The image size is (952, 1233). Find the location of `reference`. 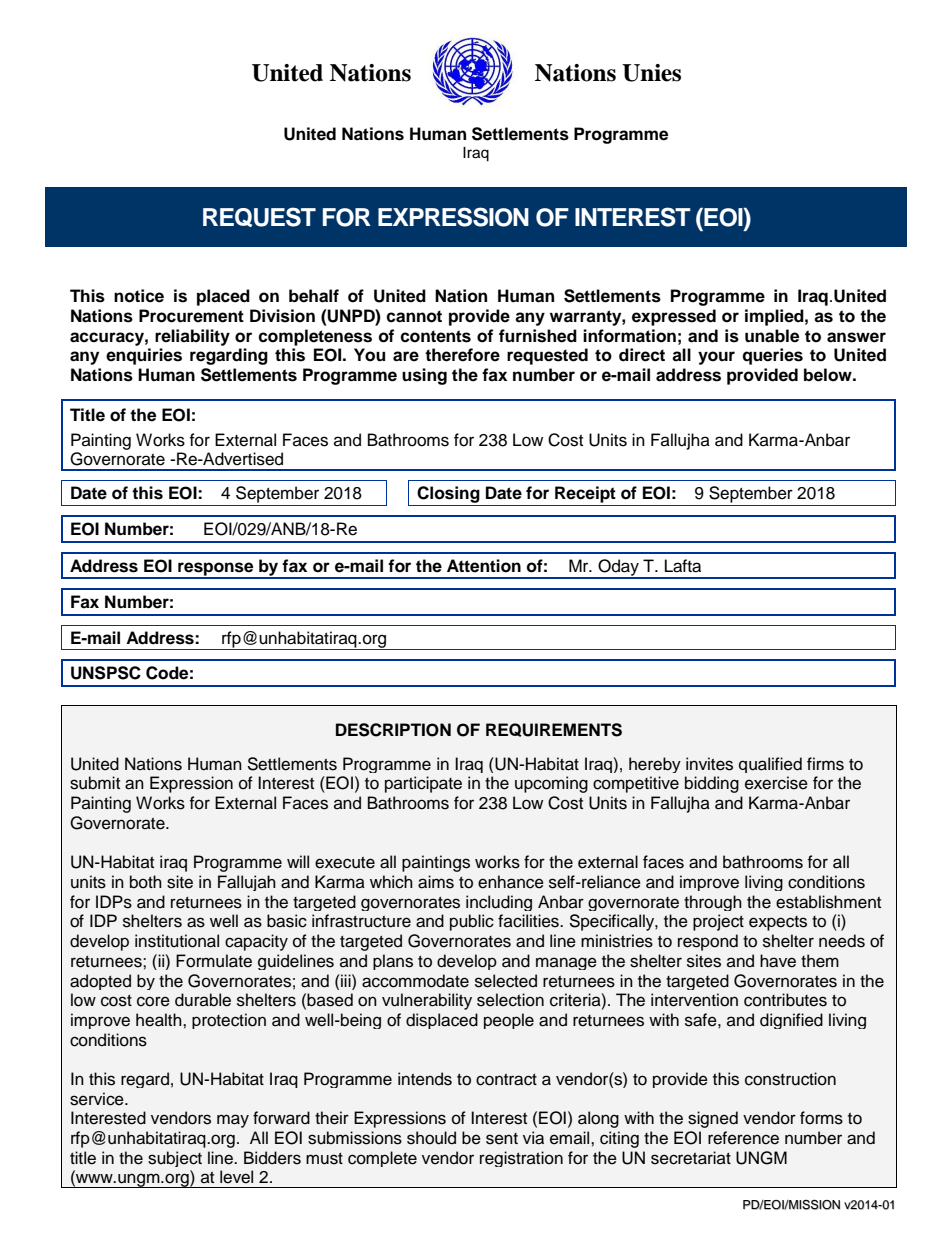

reference is located at coordinates (743, 1138).
